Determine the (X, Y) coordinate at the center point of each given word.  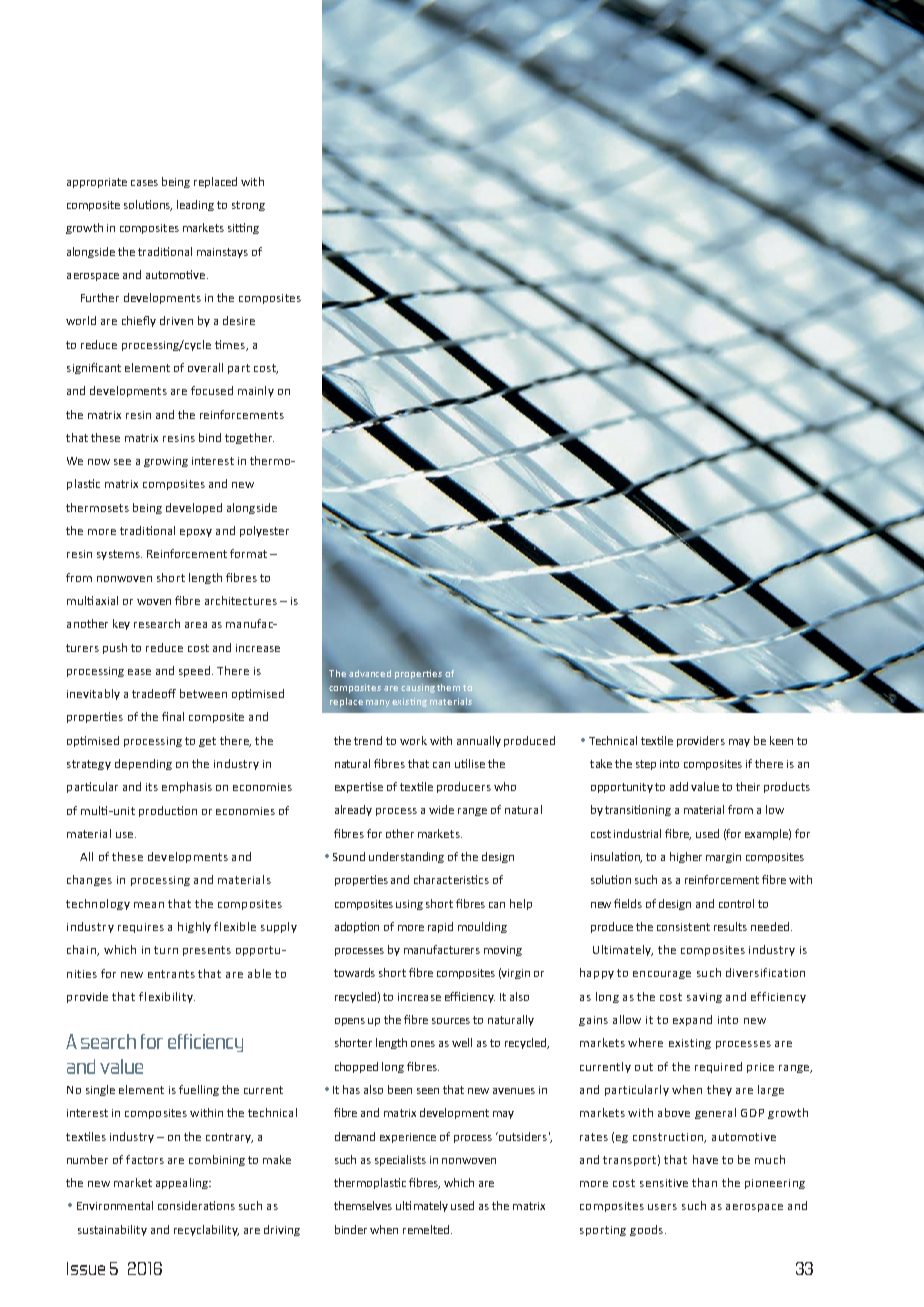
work (413, 740)
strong (248, 206)
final (173, 716)
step (646, 765)
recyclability (206, 1230)
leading (195, 205)
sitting (243, 228)
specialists (400, 1160)
